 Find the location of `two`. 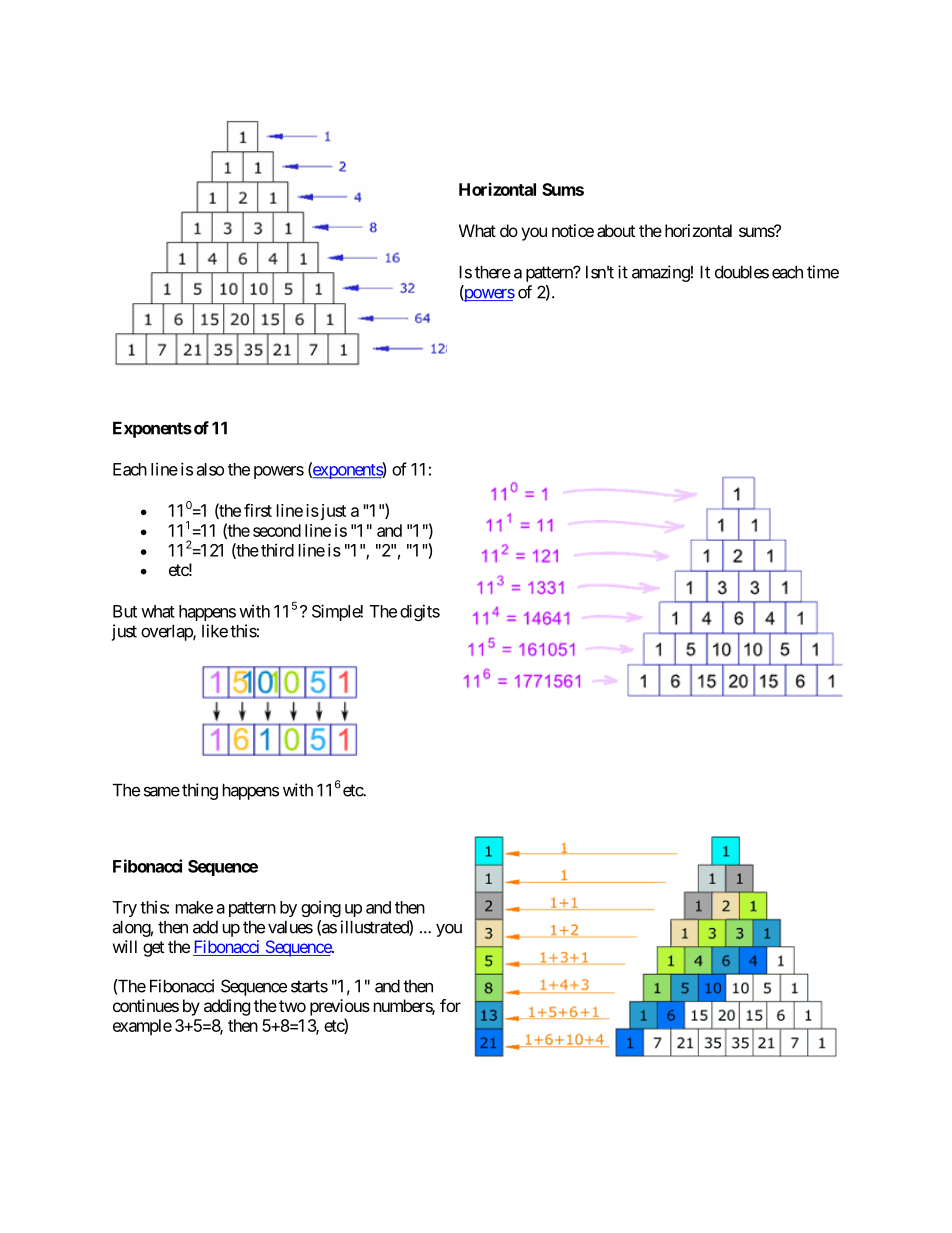

two is located at coordinates (292, 1006).
